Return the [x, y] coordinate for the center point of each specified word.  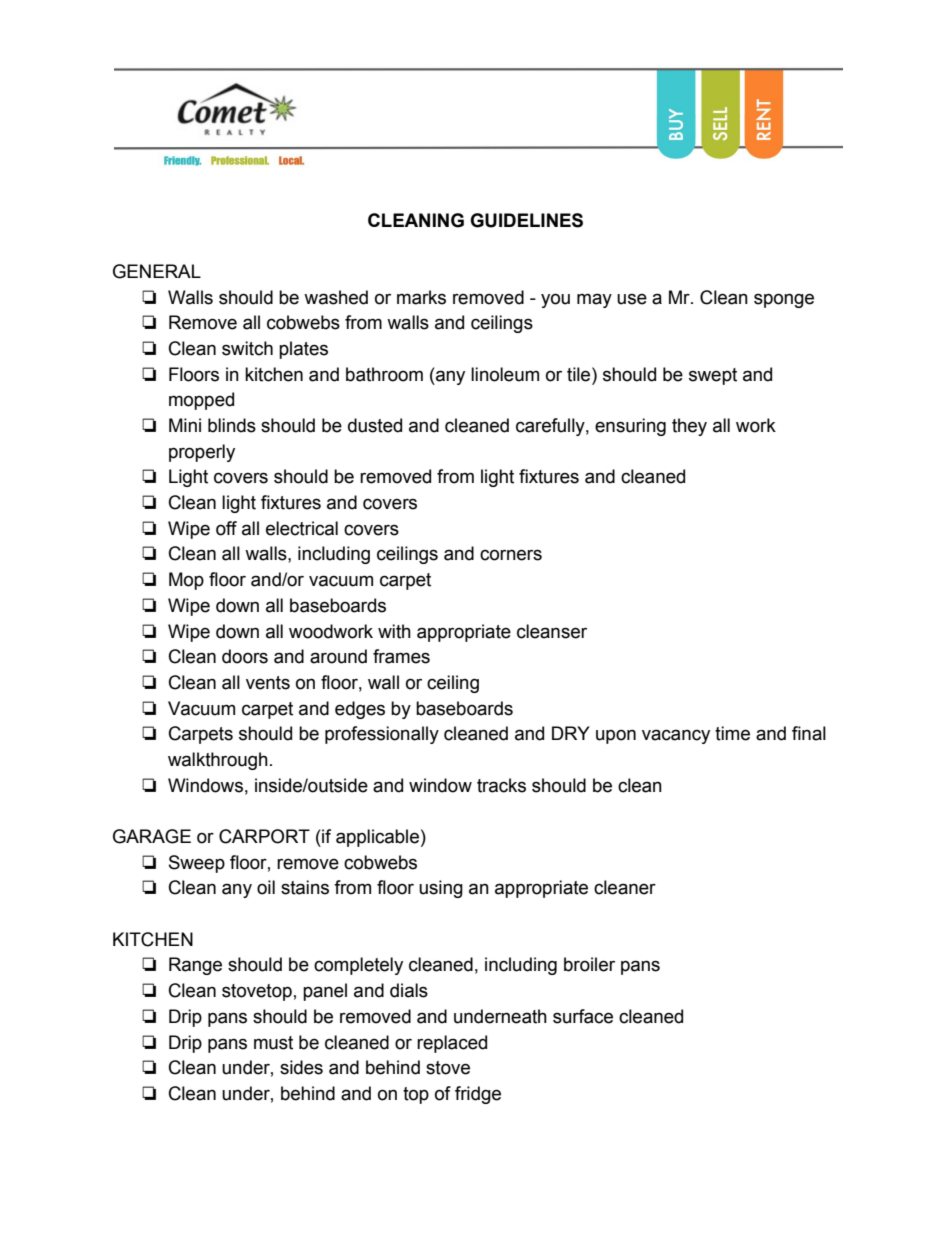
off [226, 528]
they [689, 427]
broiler [589, 964]
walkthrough [218, 761]
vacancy [676, 736]
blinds [232, 425]
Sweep [197, 864]
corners [511, 555]
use [632, 299]
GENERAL [157, 271]
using [441, 889]
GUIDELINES [526, 220]
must [273, 1043]
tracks [501, 785]
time [732, 733]
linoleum [505, 374]
